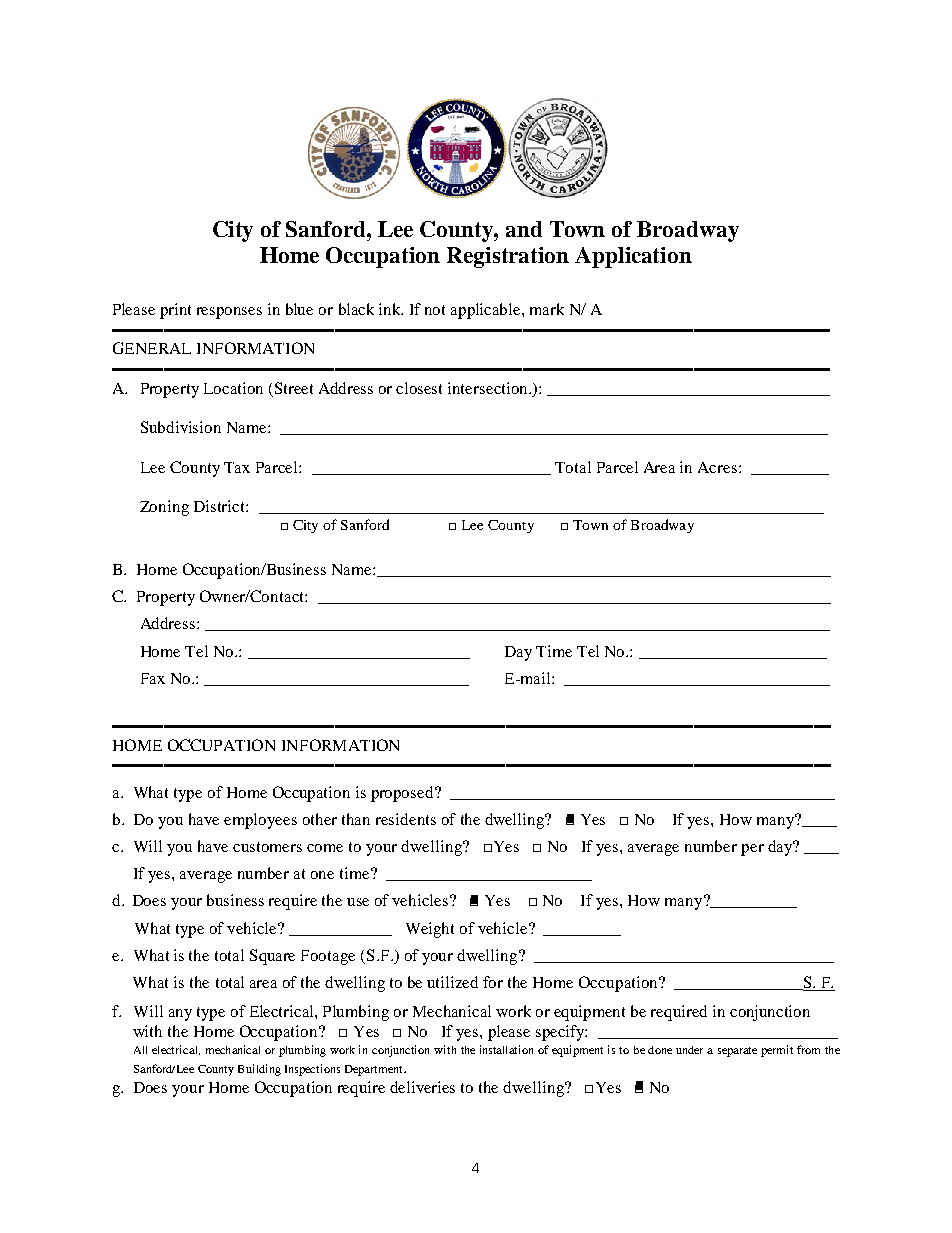 This page has height=1233, width=952. I want to click on responses, so click(229, 313).
